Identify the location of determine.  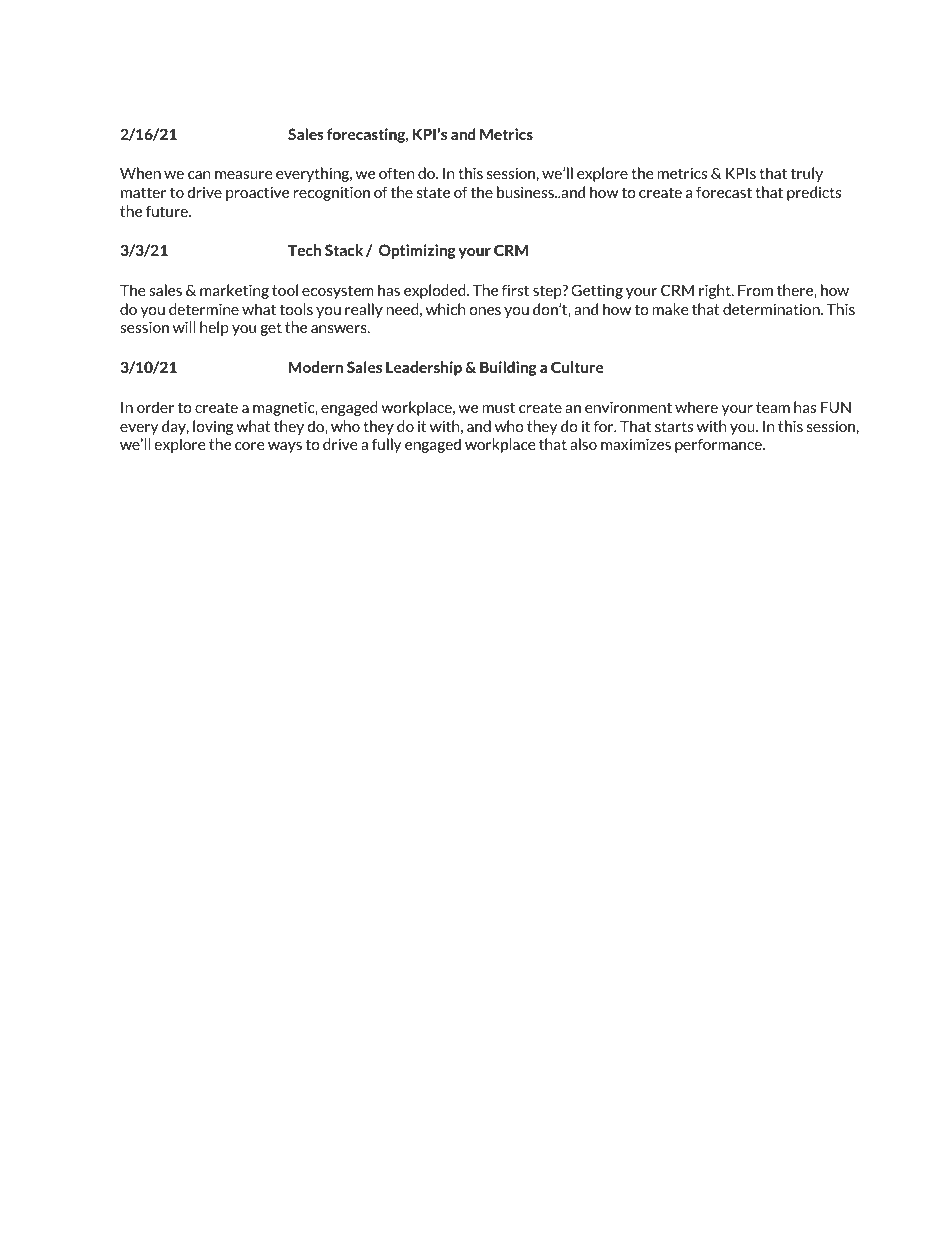
(204, 309).
